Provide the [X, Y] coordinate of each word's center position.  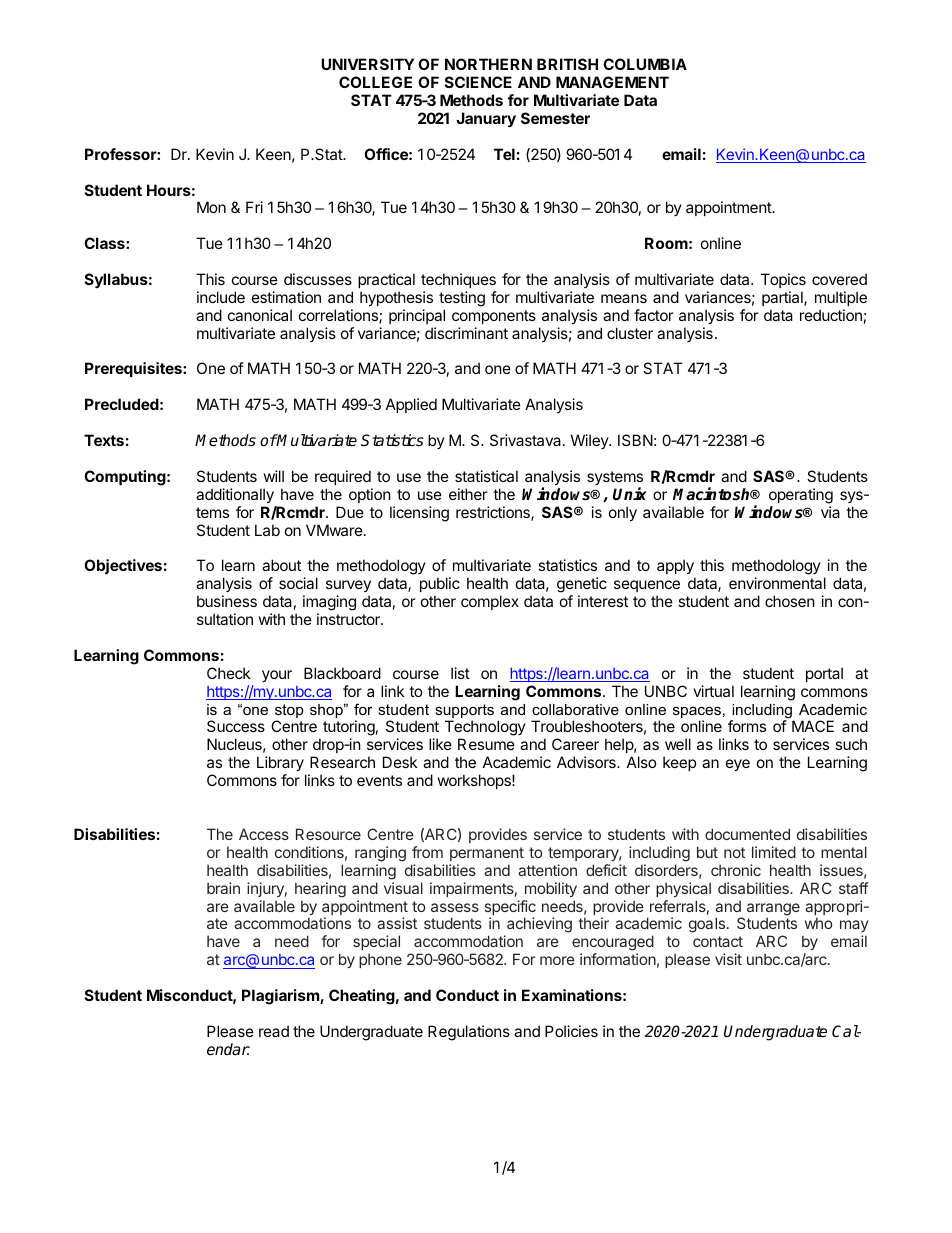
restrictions [494, 513]
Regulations [469, 1033]
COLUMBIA [645, 64]
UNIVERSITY [367, 64]
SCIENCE [478, 82]
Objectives [123, 566]
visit [728, 959]
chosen [790, 601]
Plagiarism [281, 997]
